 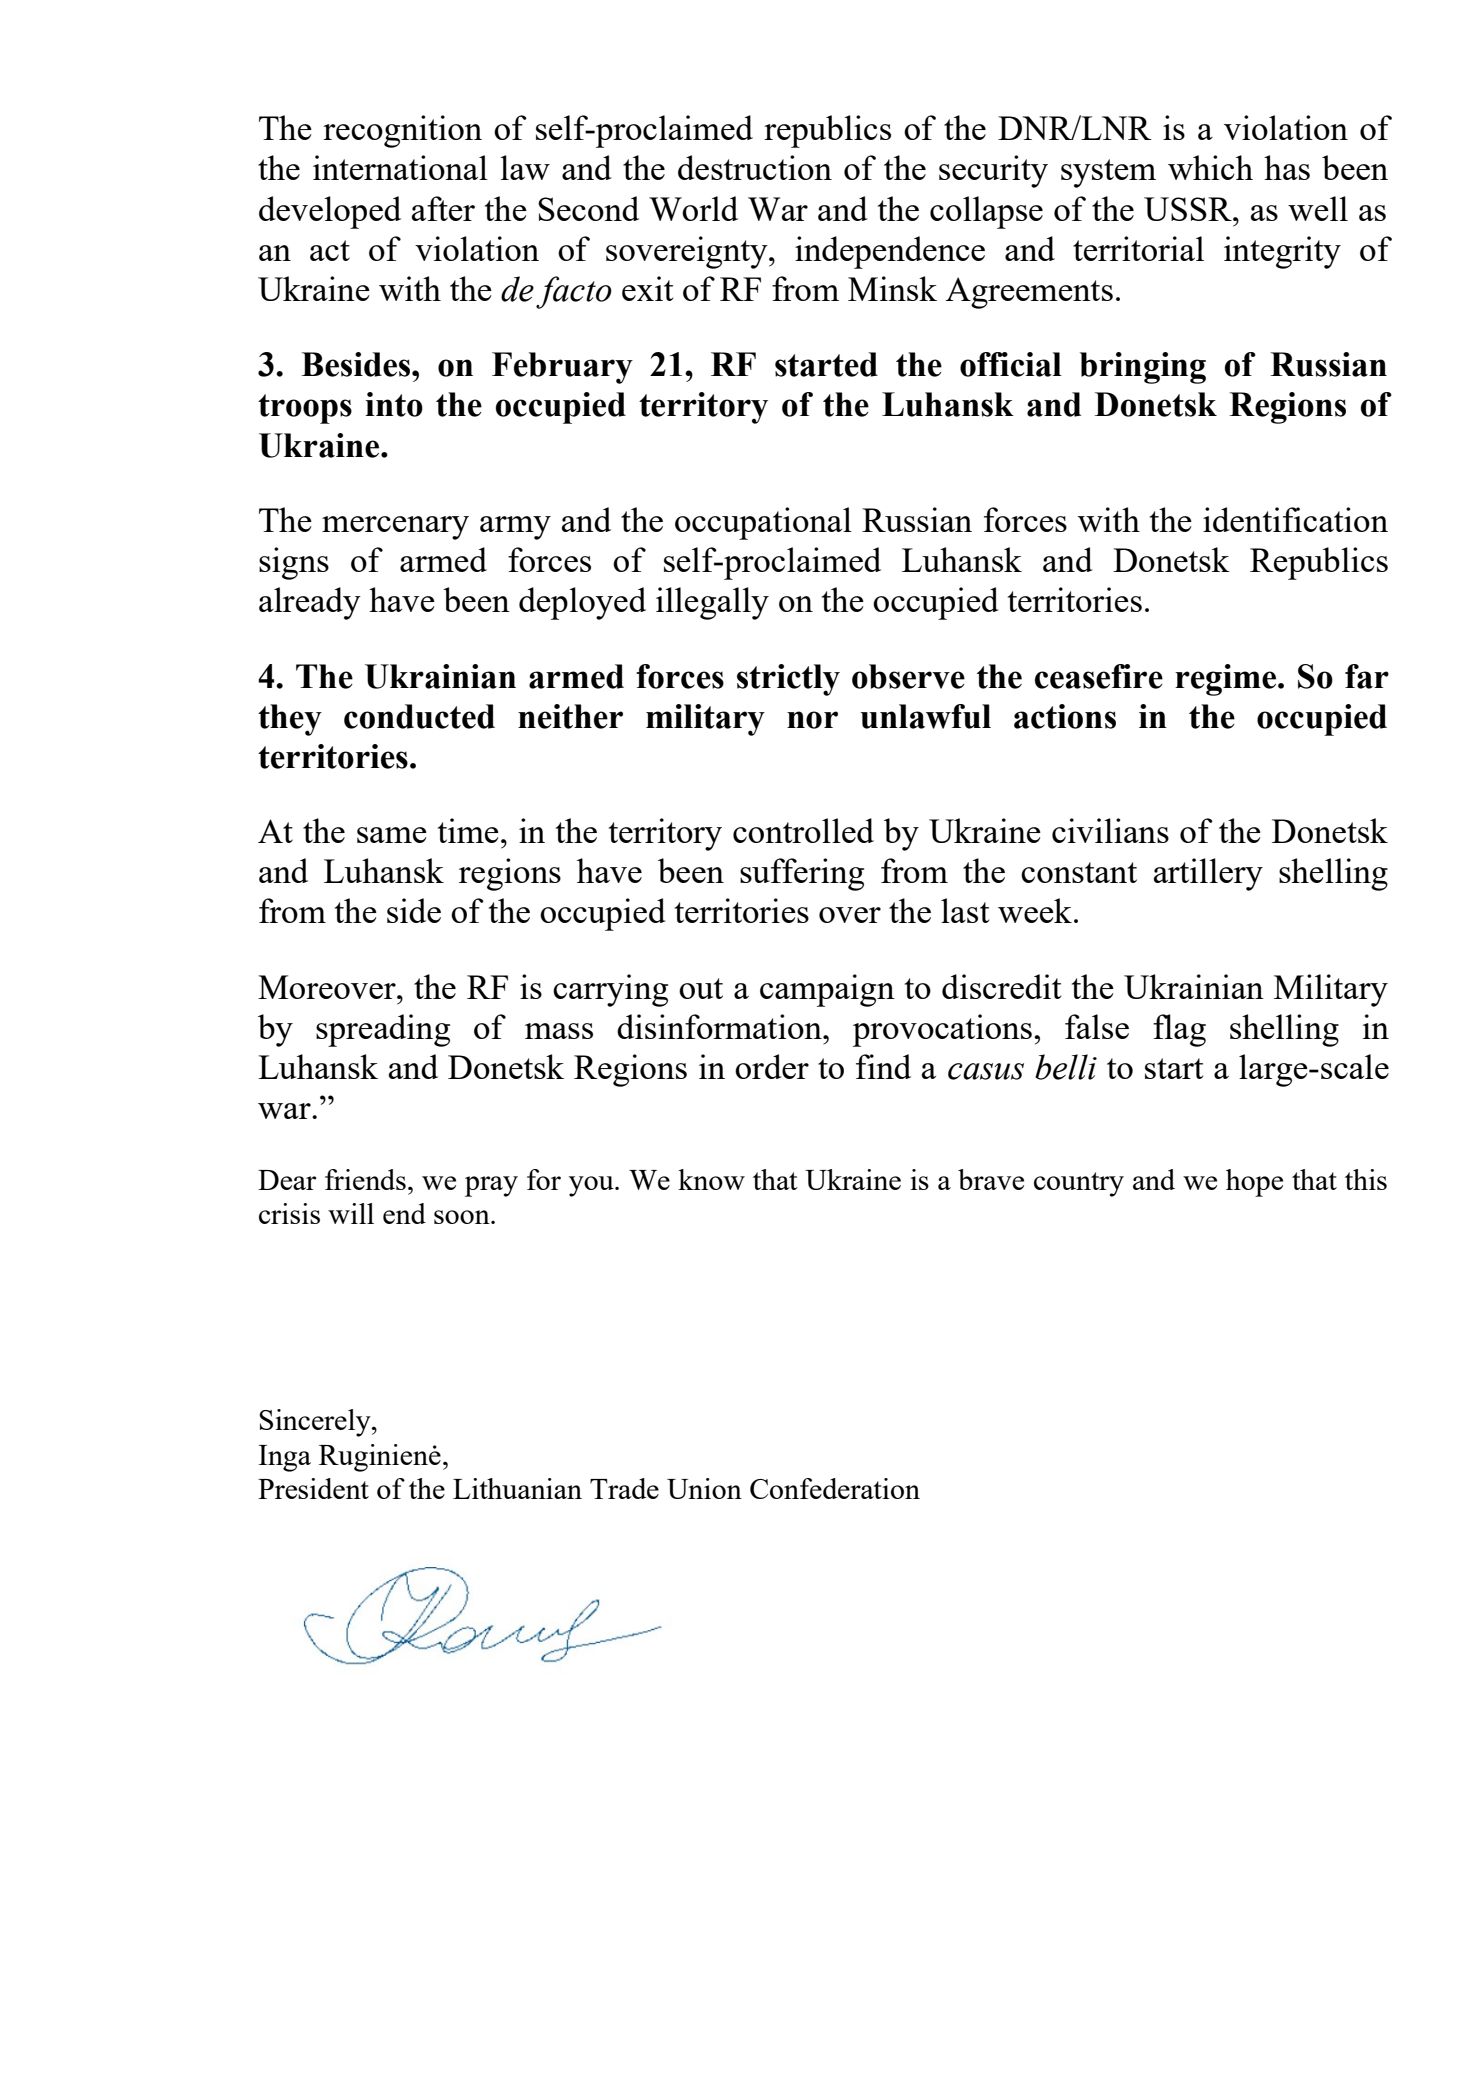 I want to click on friends, so click(x=365, y=1179).
